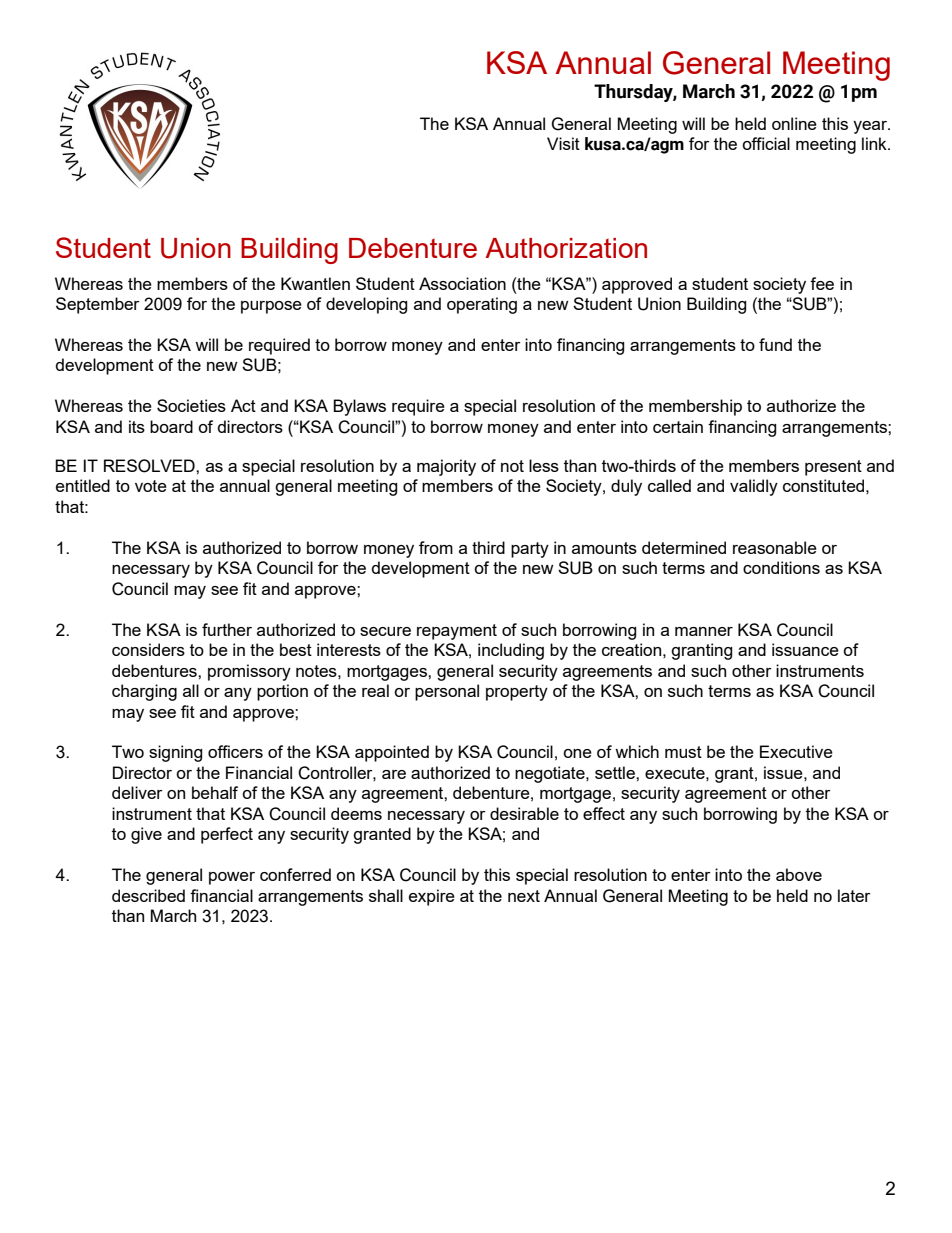  I want to click on Visit, so click(563, 143).
